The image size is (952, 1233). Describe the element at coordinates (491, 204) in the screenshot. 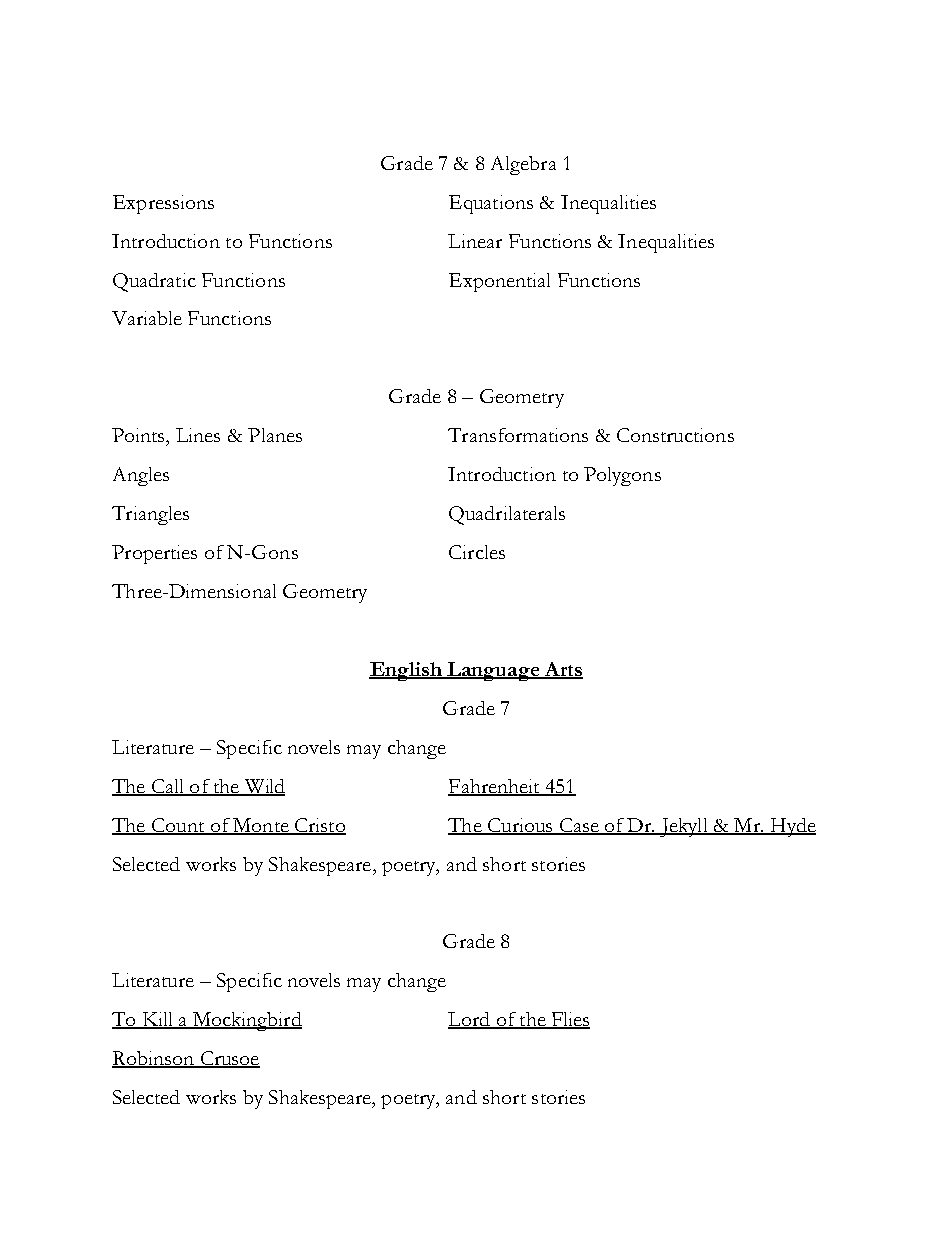

I see `Equations` at that location.
